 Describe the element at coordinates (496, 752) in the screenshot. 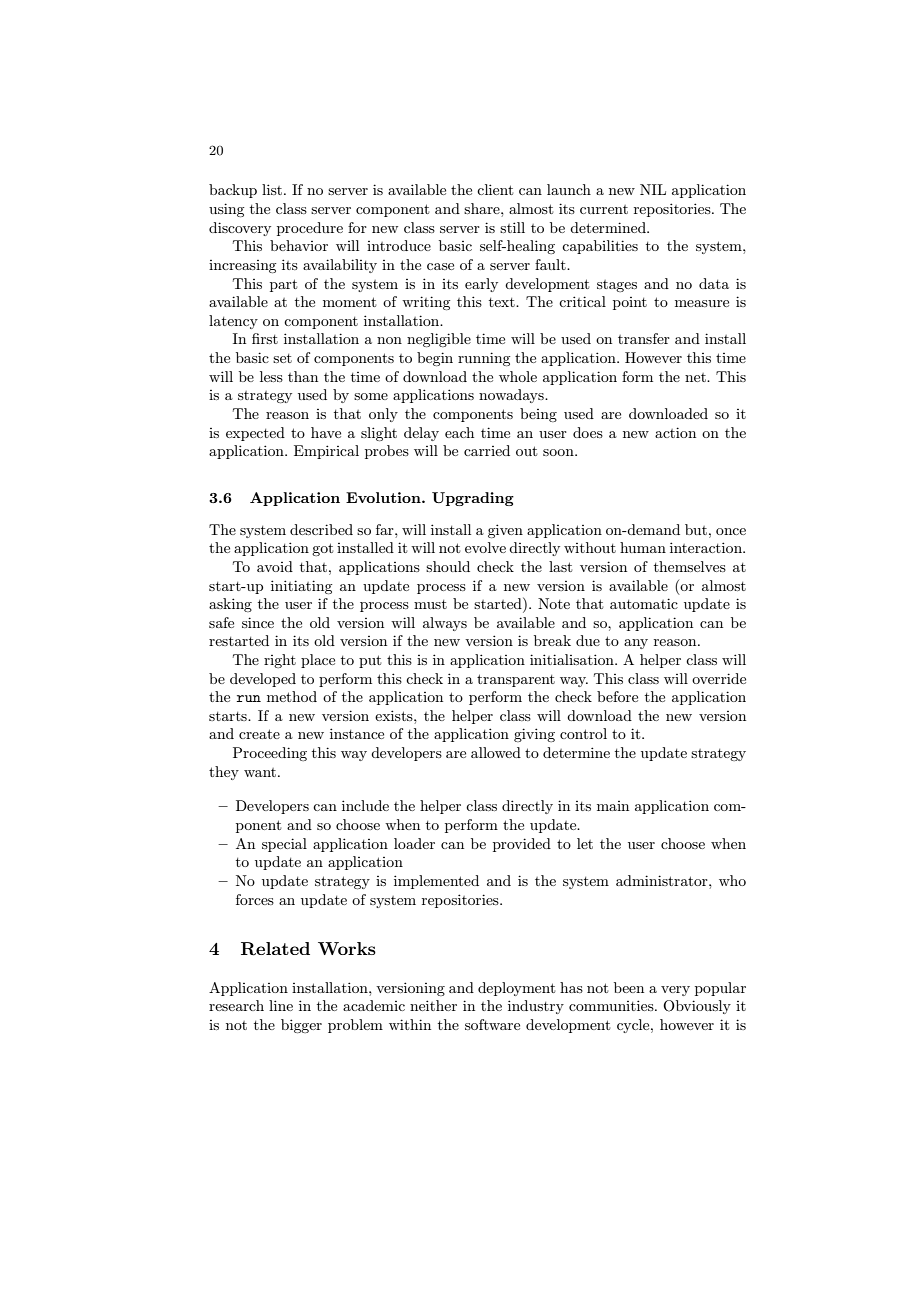

I see `allowed` at that location.
